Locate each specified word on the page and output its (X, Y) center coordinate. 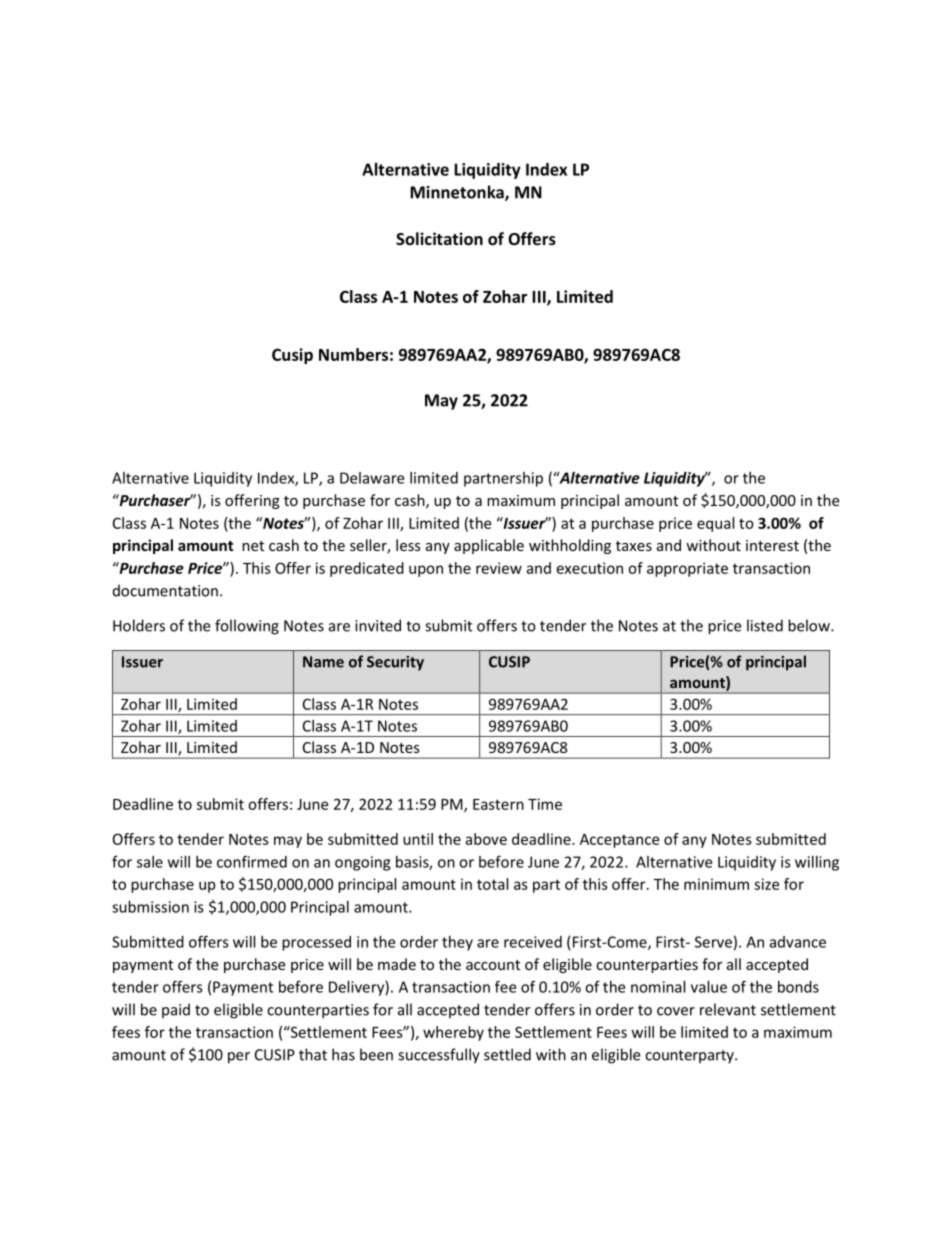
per (239, 1058)
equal (715, 524)
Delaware (372, 478)
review (499, 568)
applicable (489, 546)
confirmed (252, 861)
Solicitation (439, 238)
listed (765, 625)
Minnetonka (458, 193)
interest (772, 545)
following (247, 627)
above (486, 839)
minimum (716, 884)
